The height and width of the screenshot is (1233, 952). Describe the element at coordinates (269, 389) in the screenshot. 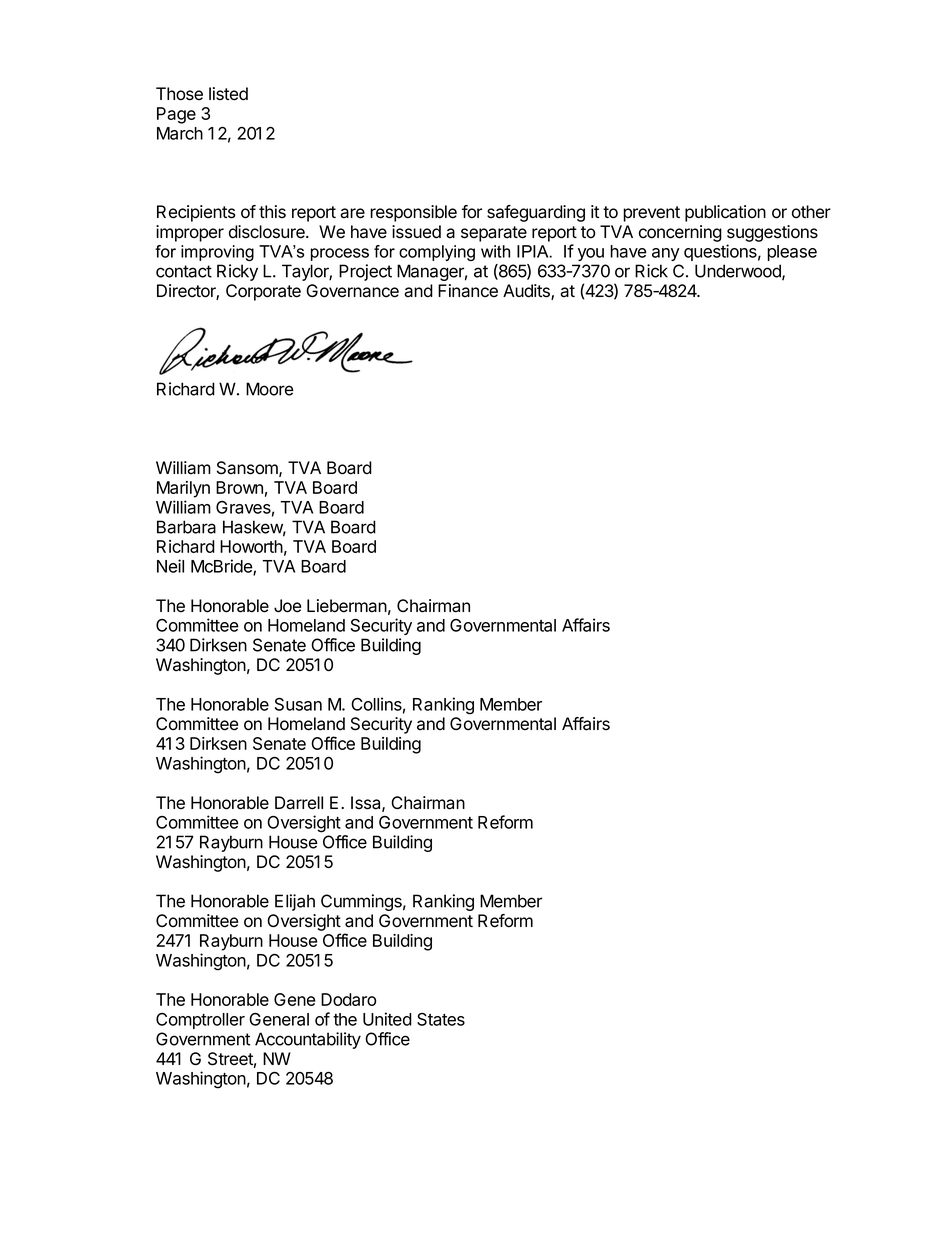

I see `Moore` at that location.
